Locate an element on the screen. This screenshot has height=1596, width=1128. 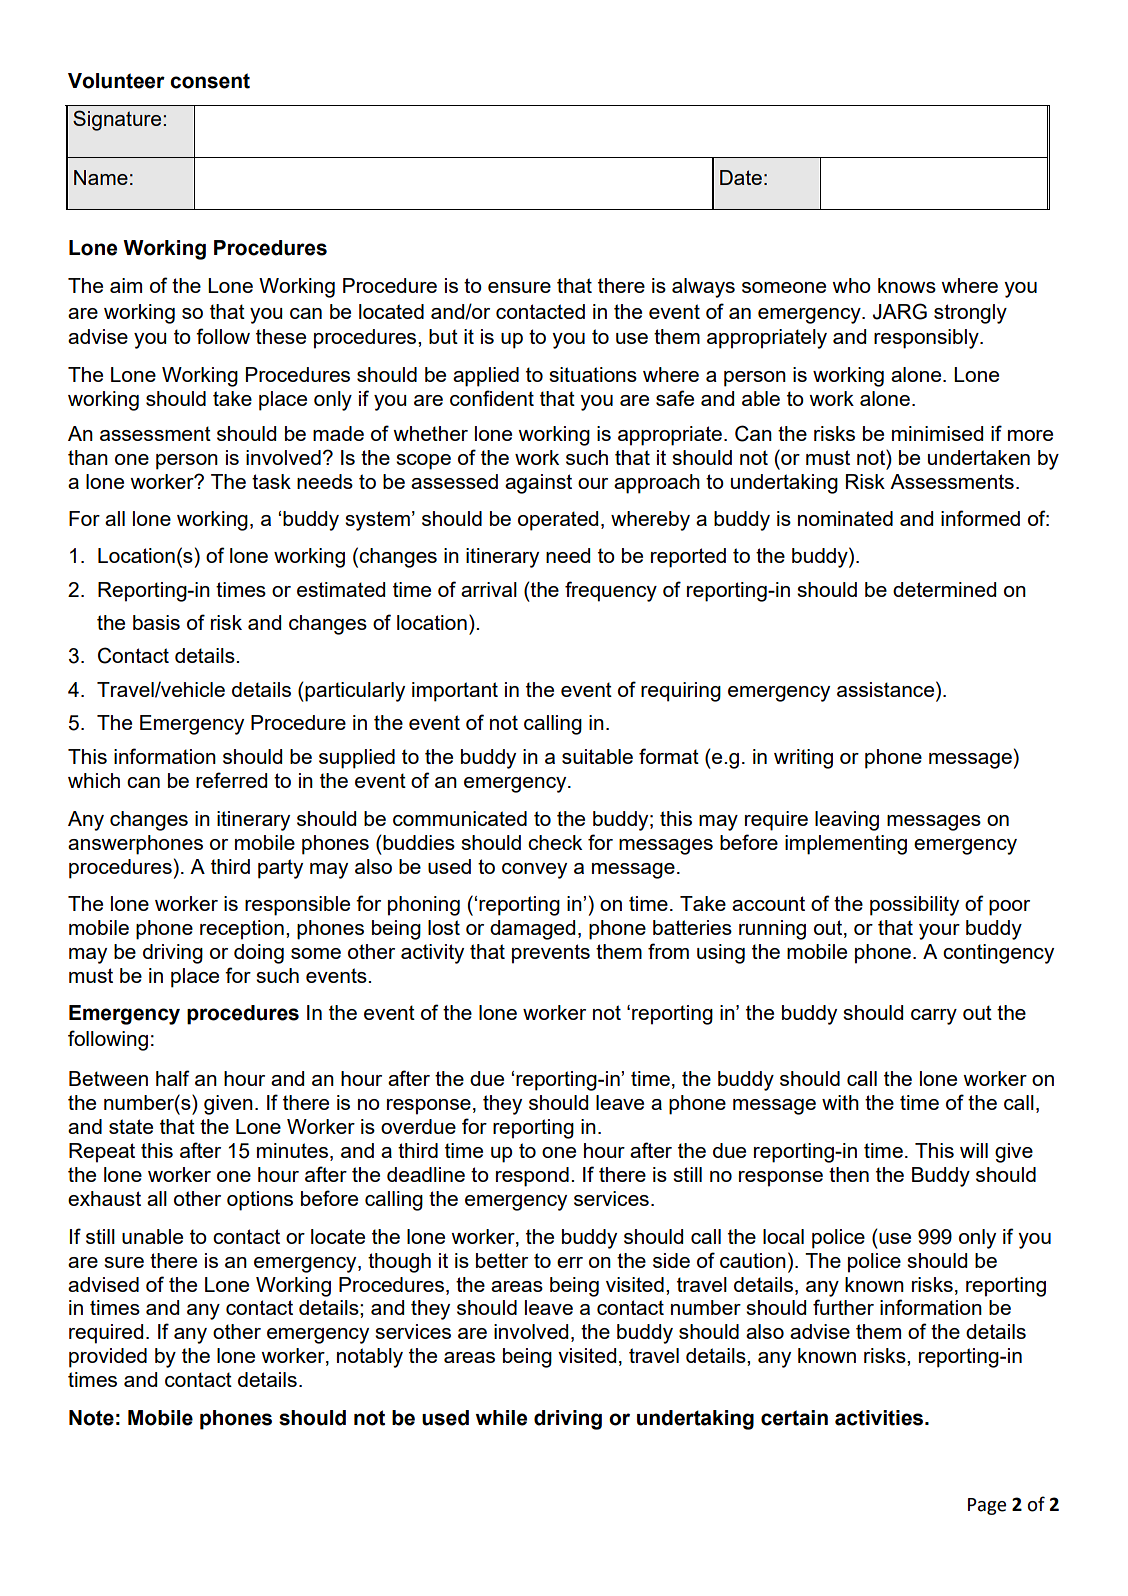
carry is located at coordinates (934, 1017).
